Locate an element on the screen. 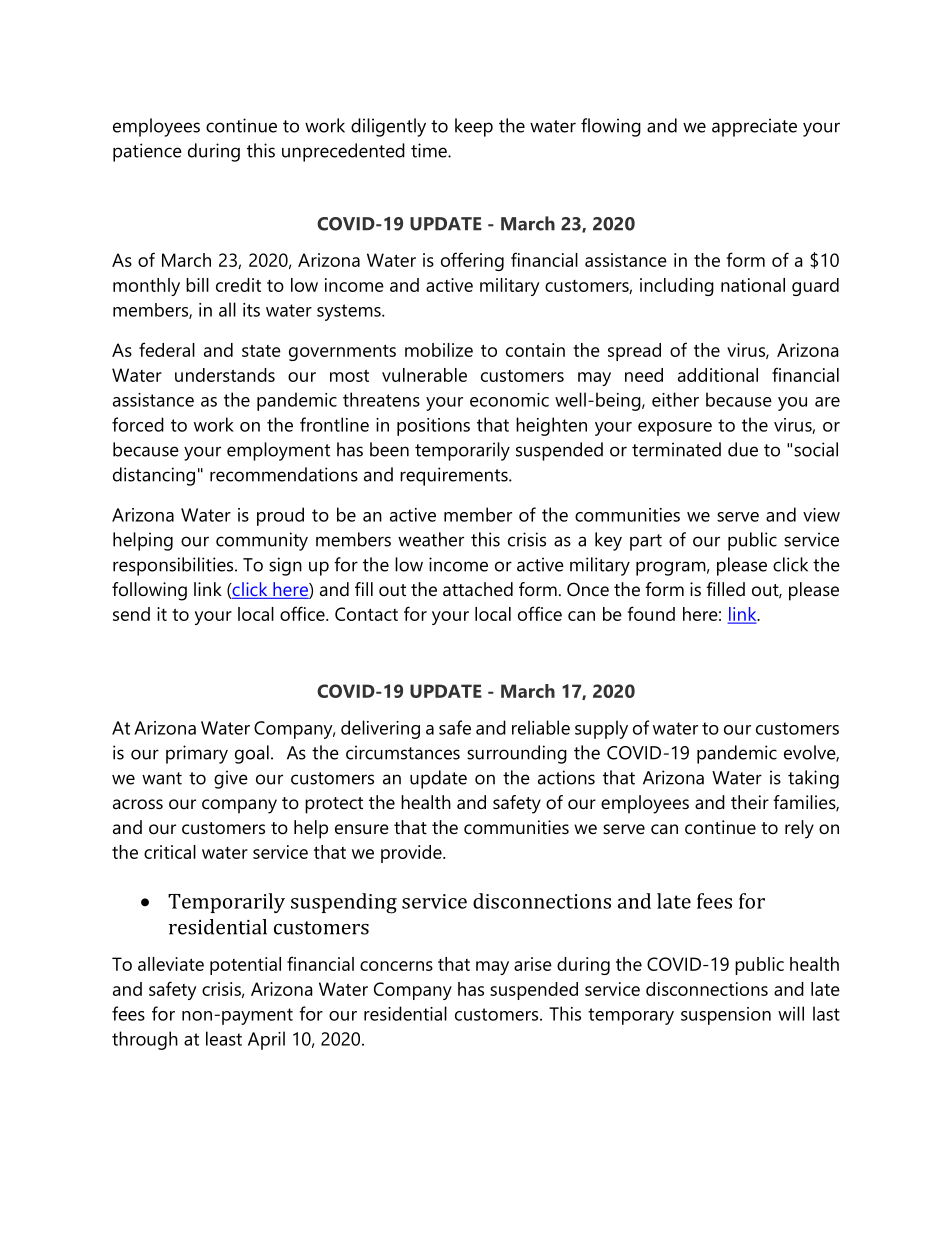  arise is located at coordinates (533, 964).
